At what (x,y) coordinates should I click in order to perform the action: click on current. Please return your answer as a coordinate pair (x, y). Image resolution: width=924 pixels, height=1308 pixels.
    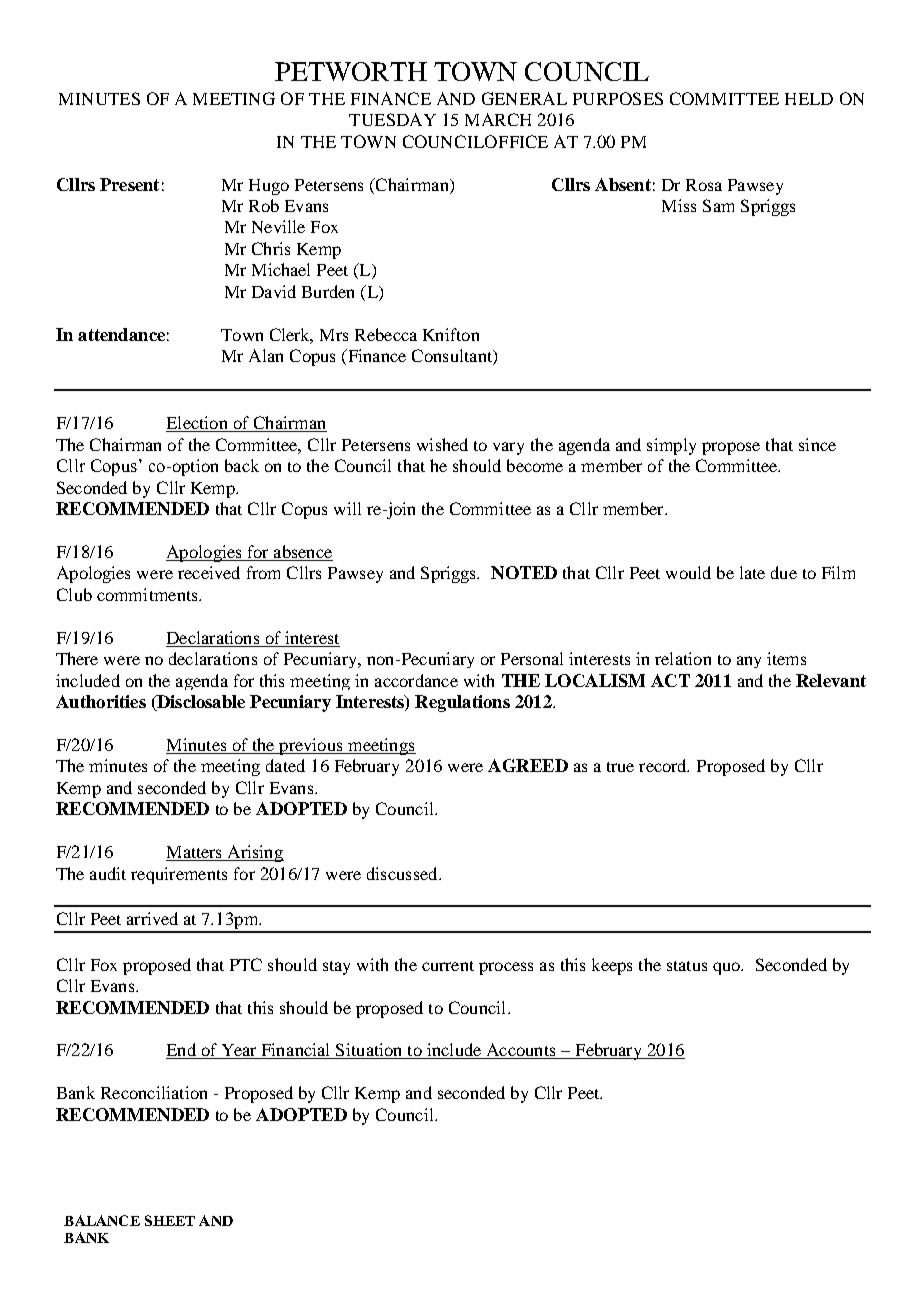
    Looking at the image, I should click on (448, 966).
